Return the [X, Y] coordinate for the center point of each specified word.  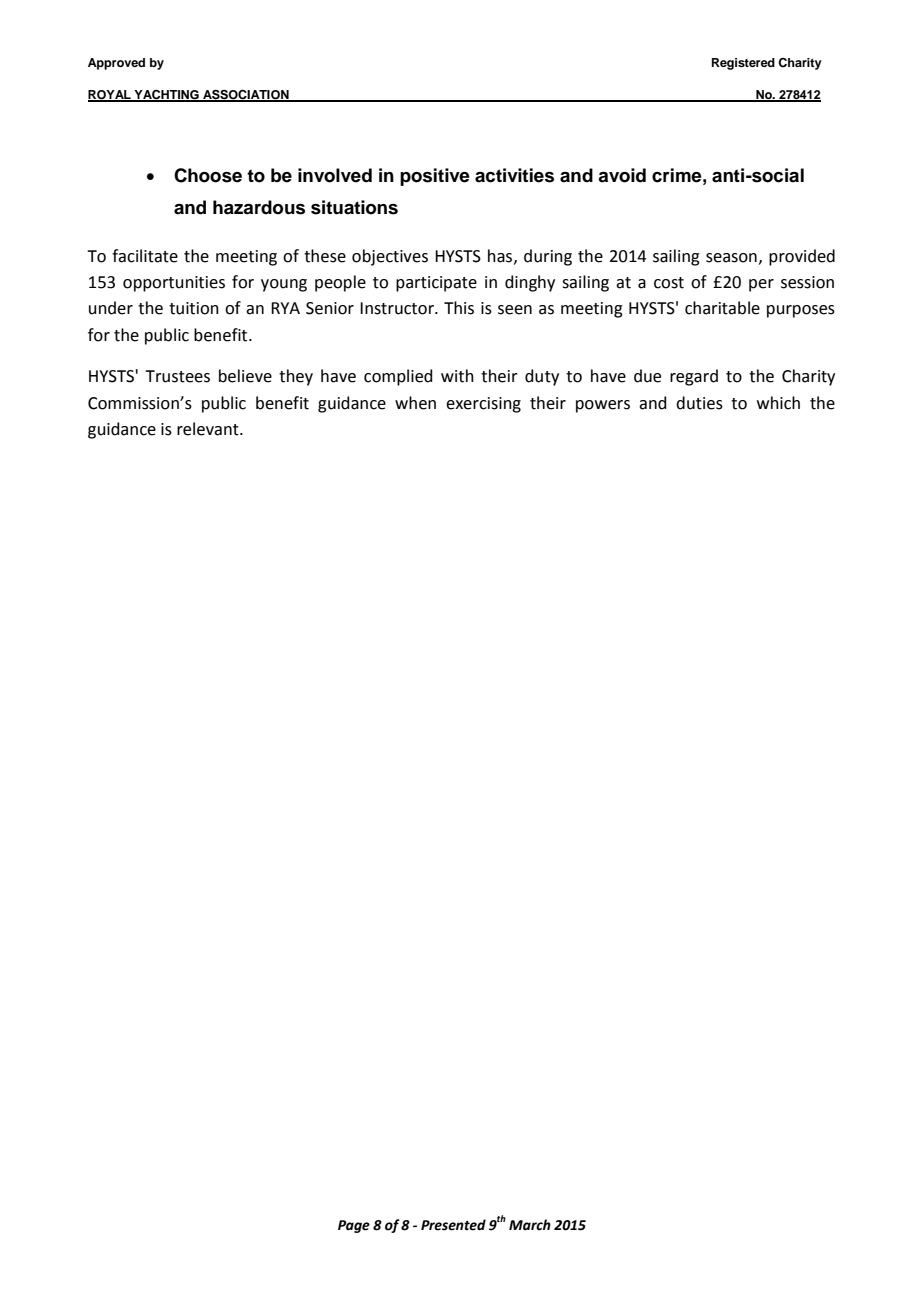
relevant [209, 429]
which [778, 403]
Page [354, 1226]
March [530, 1225]
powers [603, 406]
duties [699, 403]
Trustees [177, 376]
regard [694, 377]
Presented [453, 1225]
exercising [483, 405]
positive [435, 177]
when [415, 403]
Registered [743, 64]
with [457, 376]
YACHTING [166, 96]
